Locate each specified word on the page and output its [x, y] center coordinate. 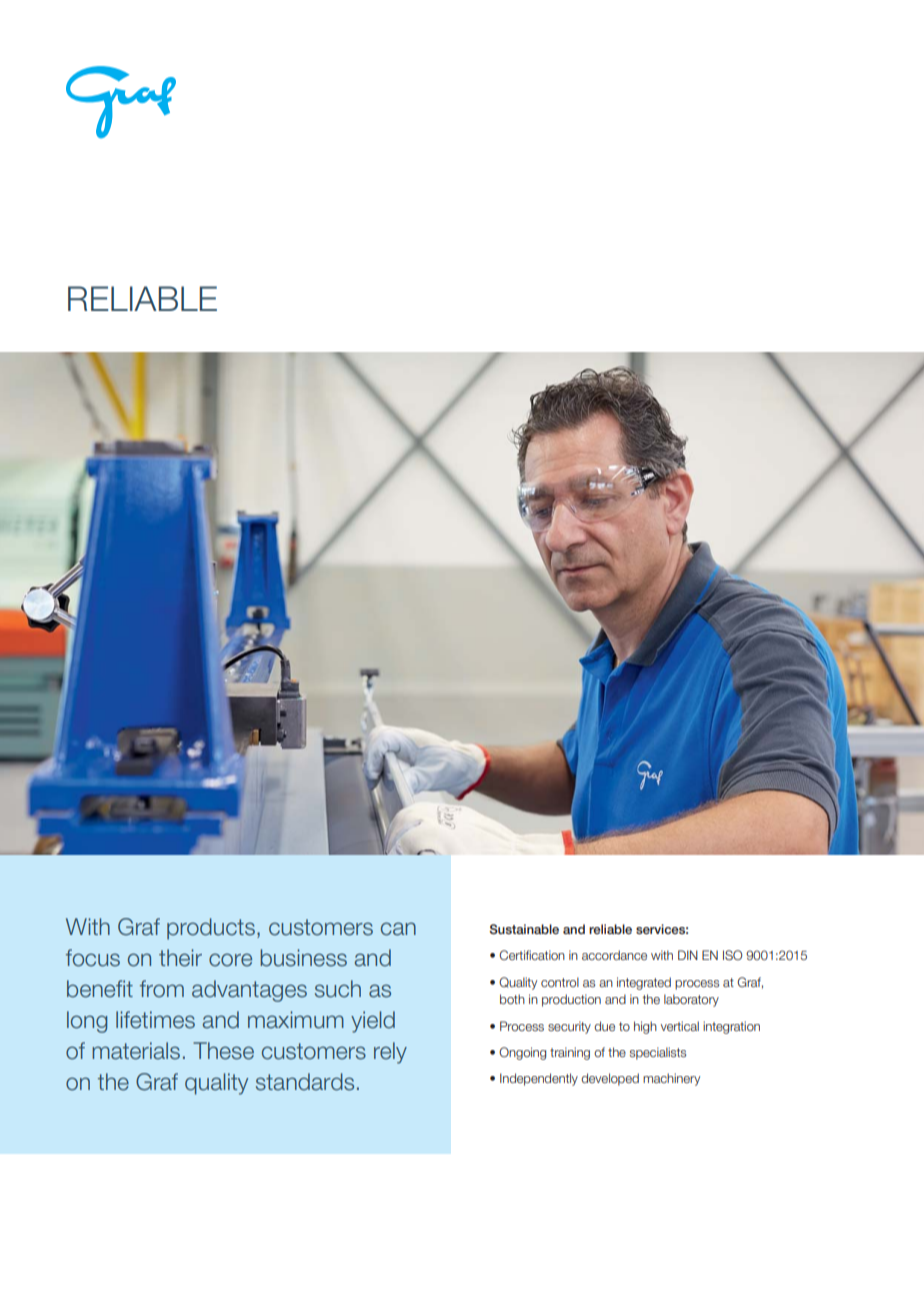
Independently [539, 1079]
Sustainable [524, 929]
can [398, 929]
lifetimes [155, 1020]
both [512, 999]
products [211, 929]
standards [305, 1082]
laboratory [691, 1000]
